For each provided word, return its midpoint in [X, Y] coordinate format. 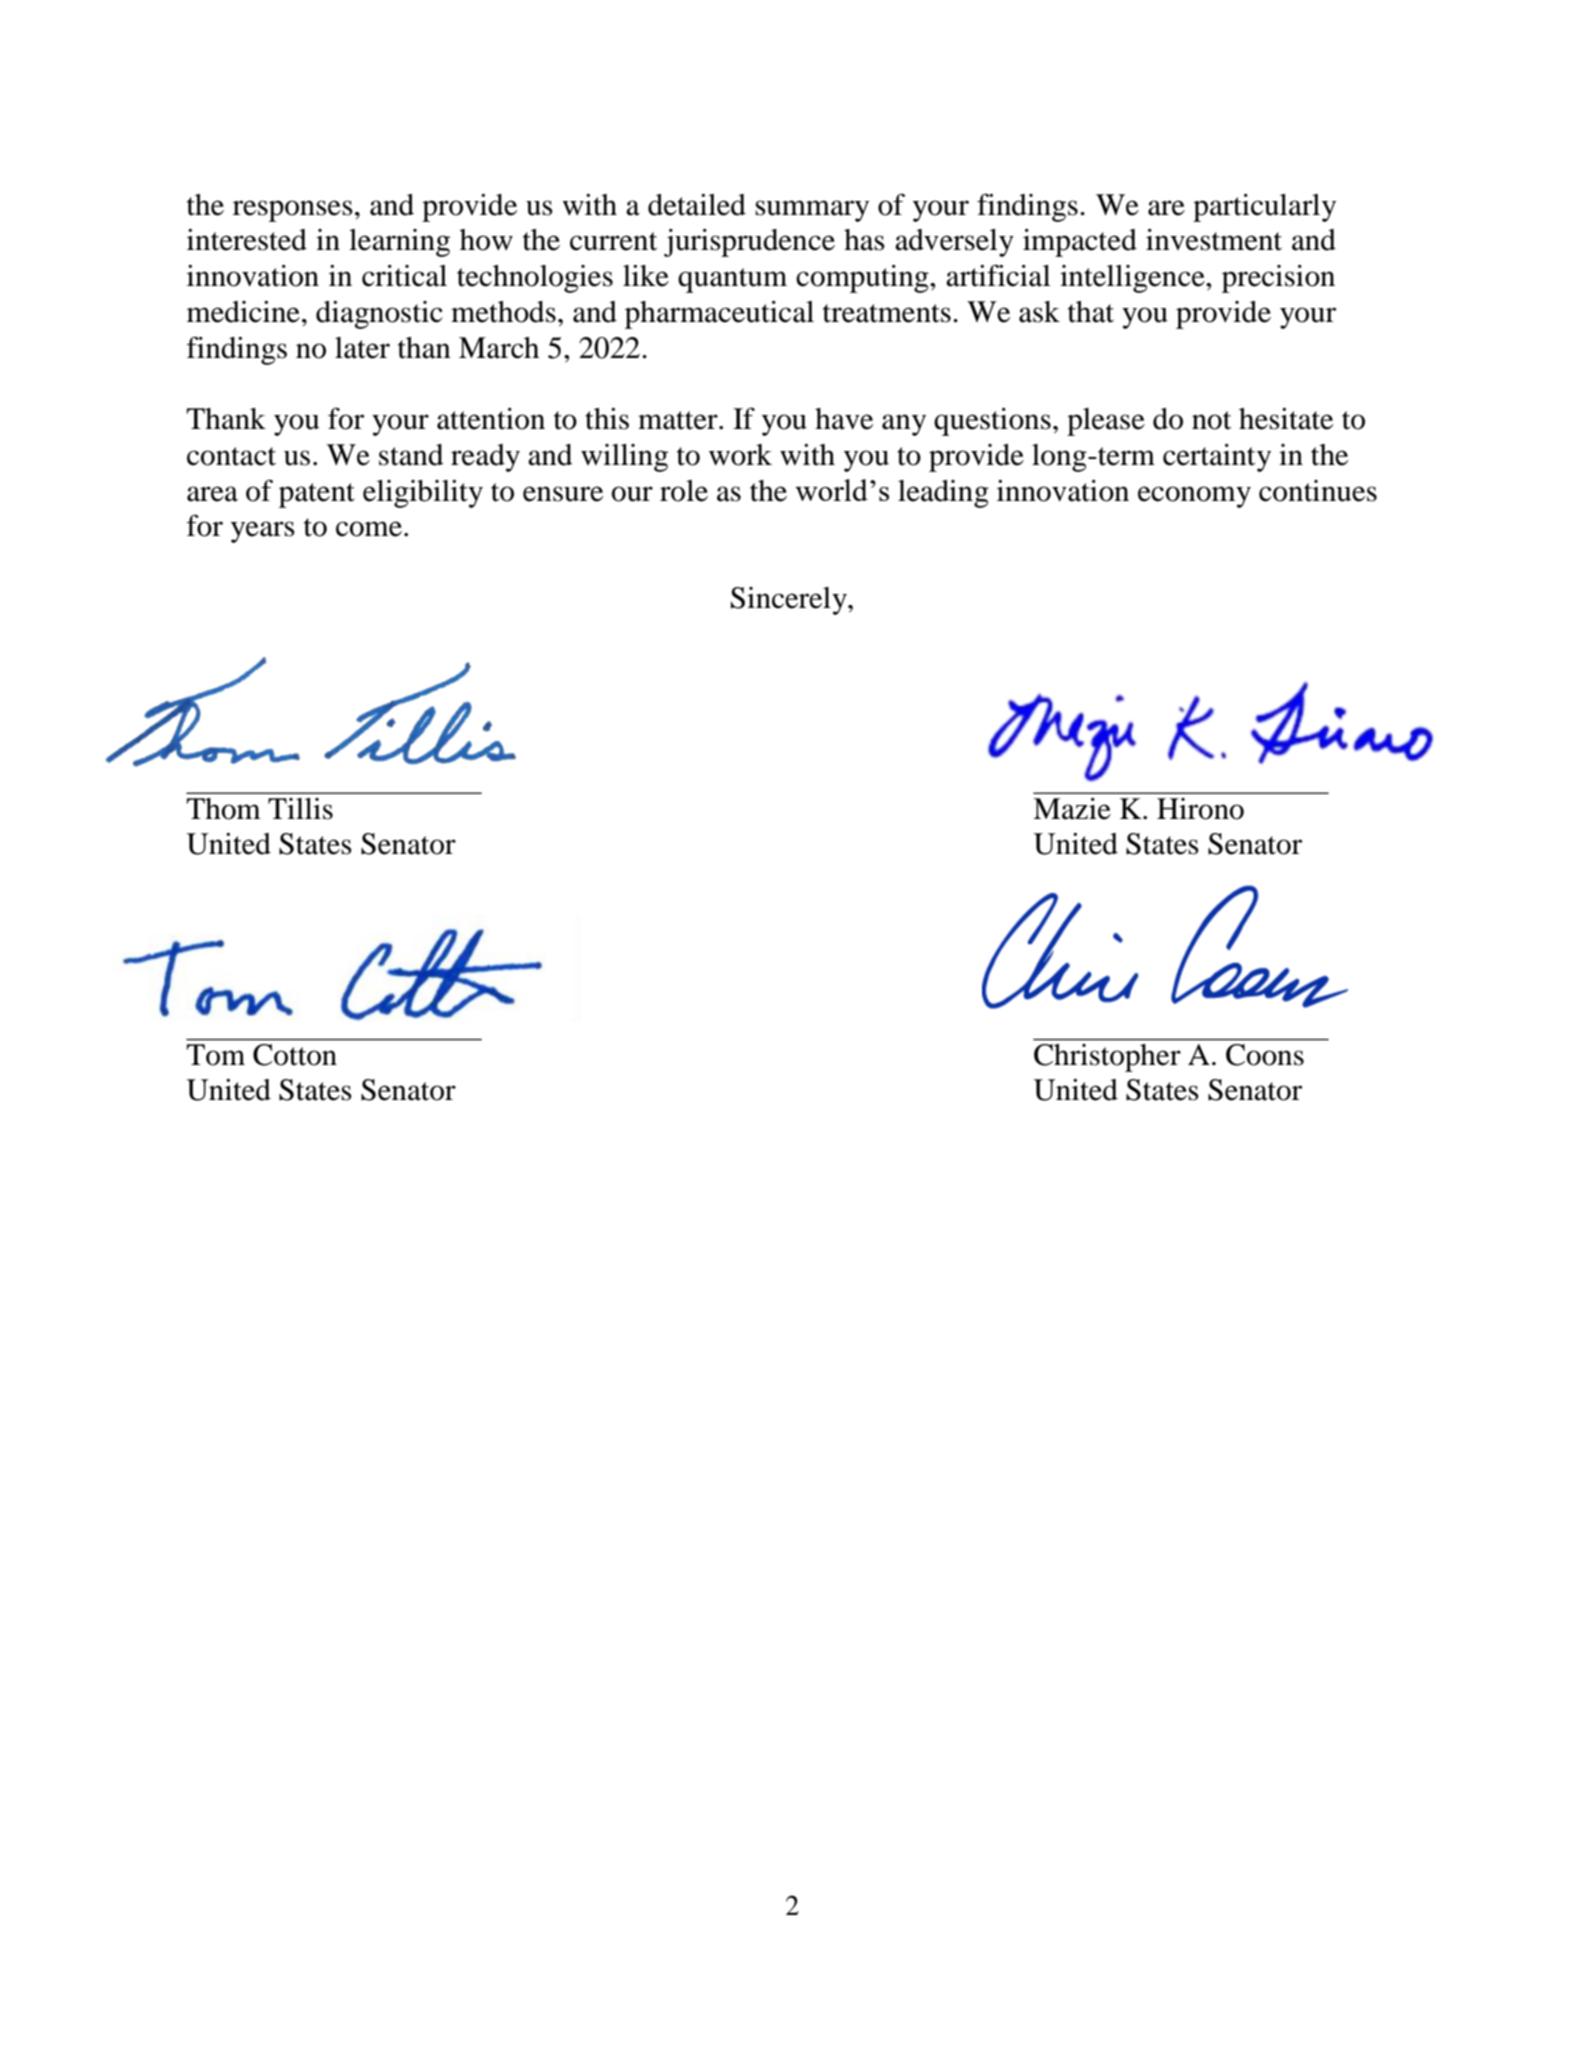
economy [1194, 497]
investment [1214, 240]
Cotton [295, 1055]
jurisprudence [749, 243]
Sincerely [790, 601]
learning [399, 243]
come [369, 529]
